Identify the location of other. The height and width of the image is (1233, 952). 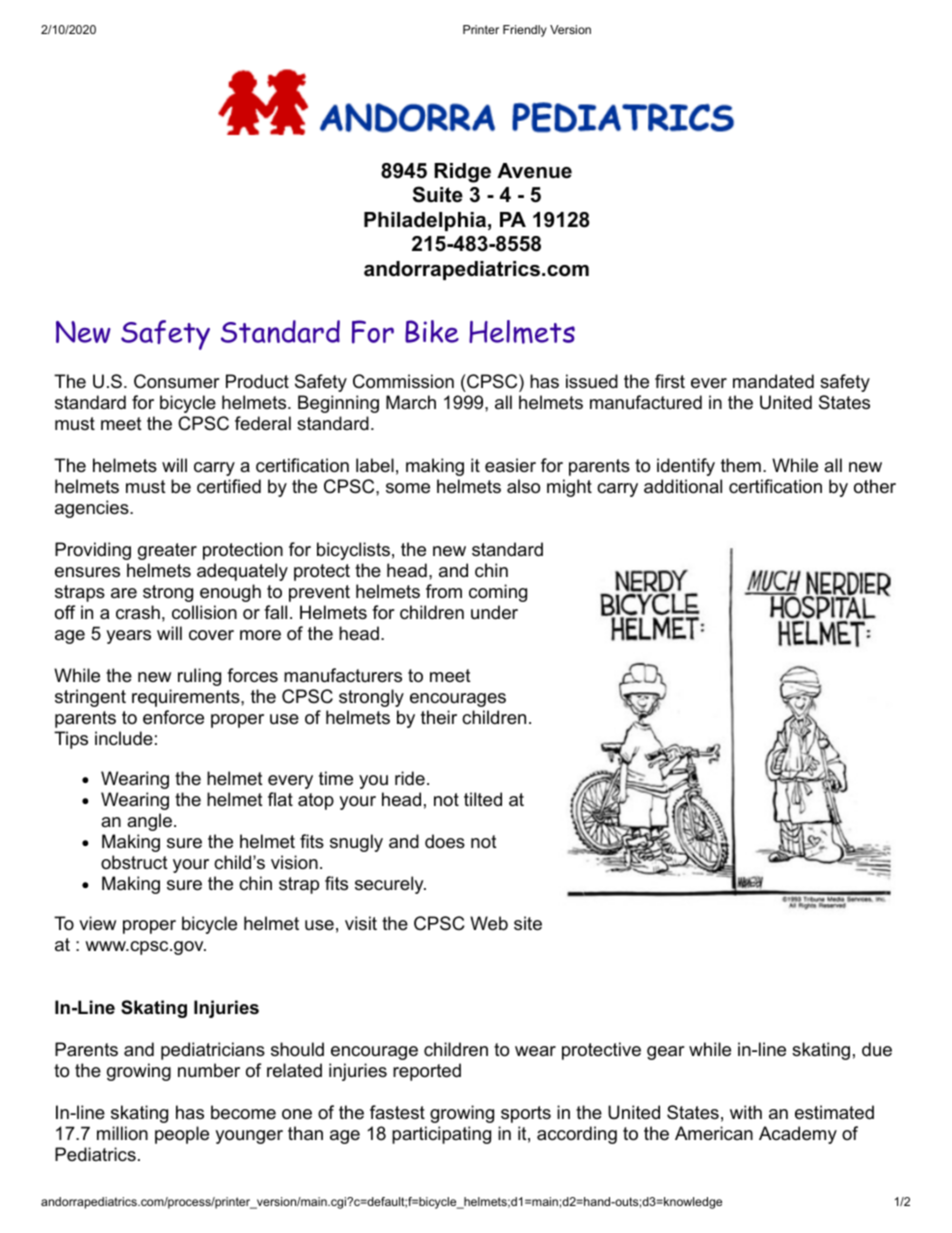
(875, 486).
